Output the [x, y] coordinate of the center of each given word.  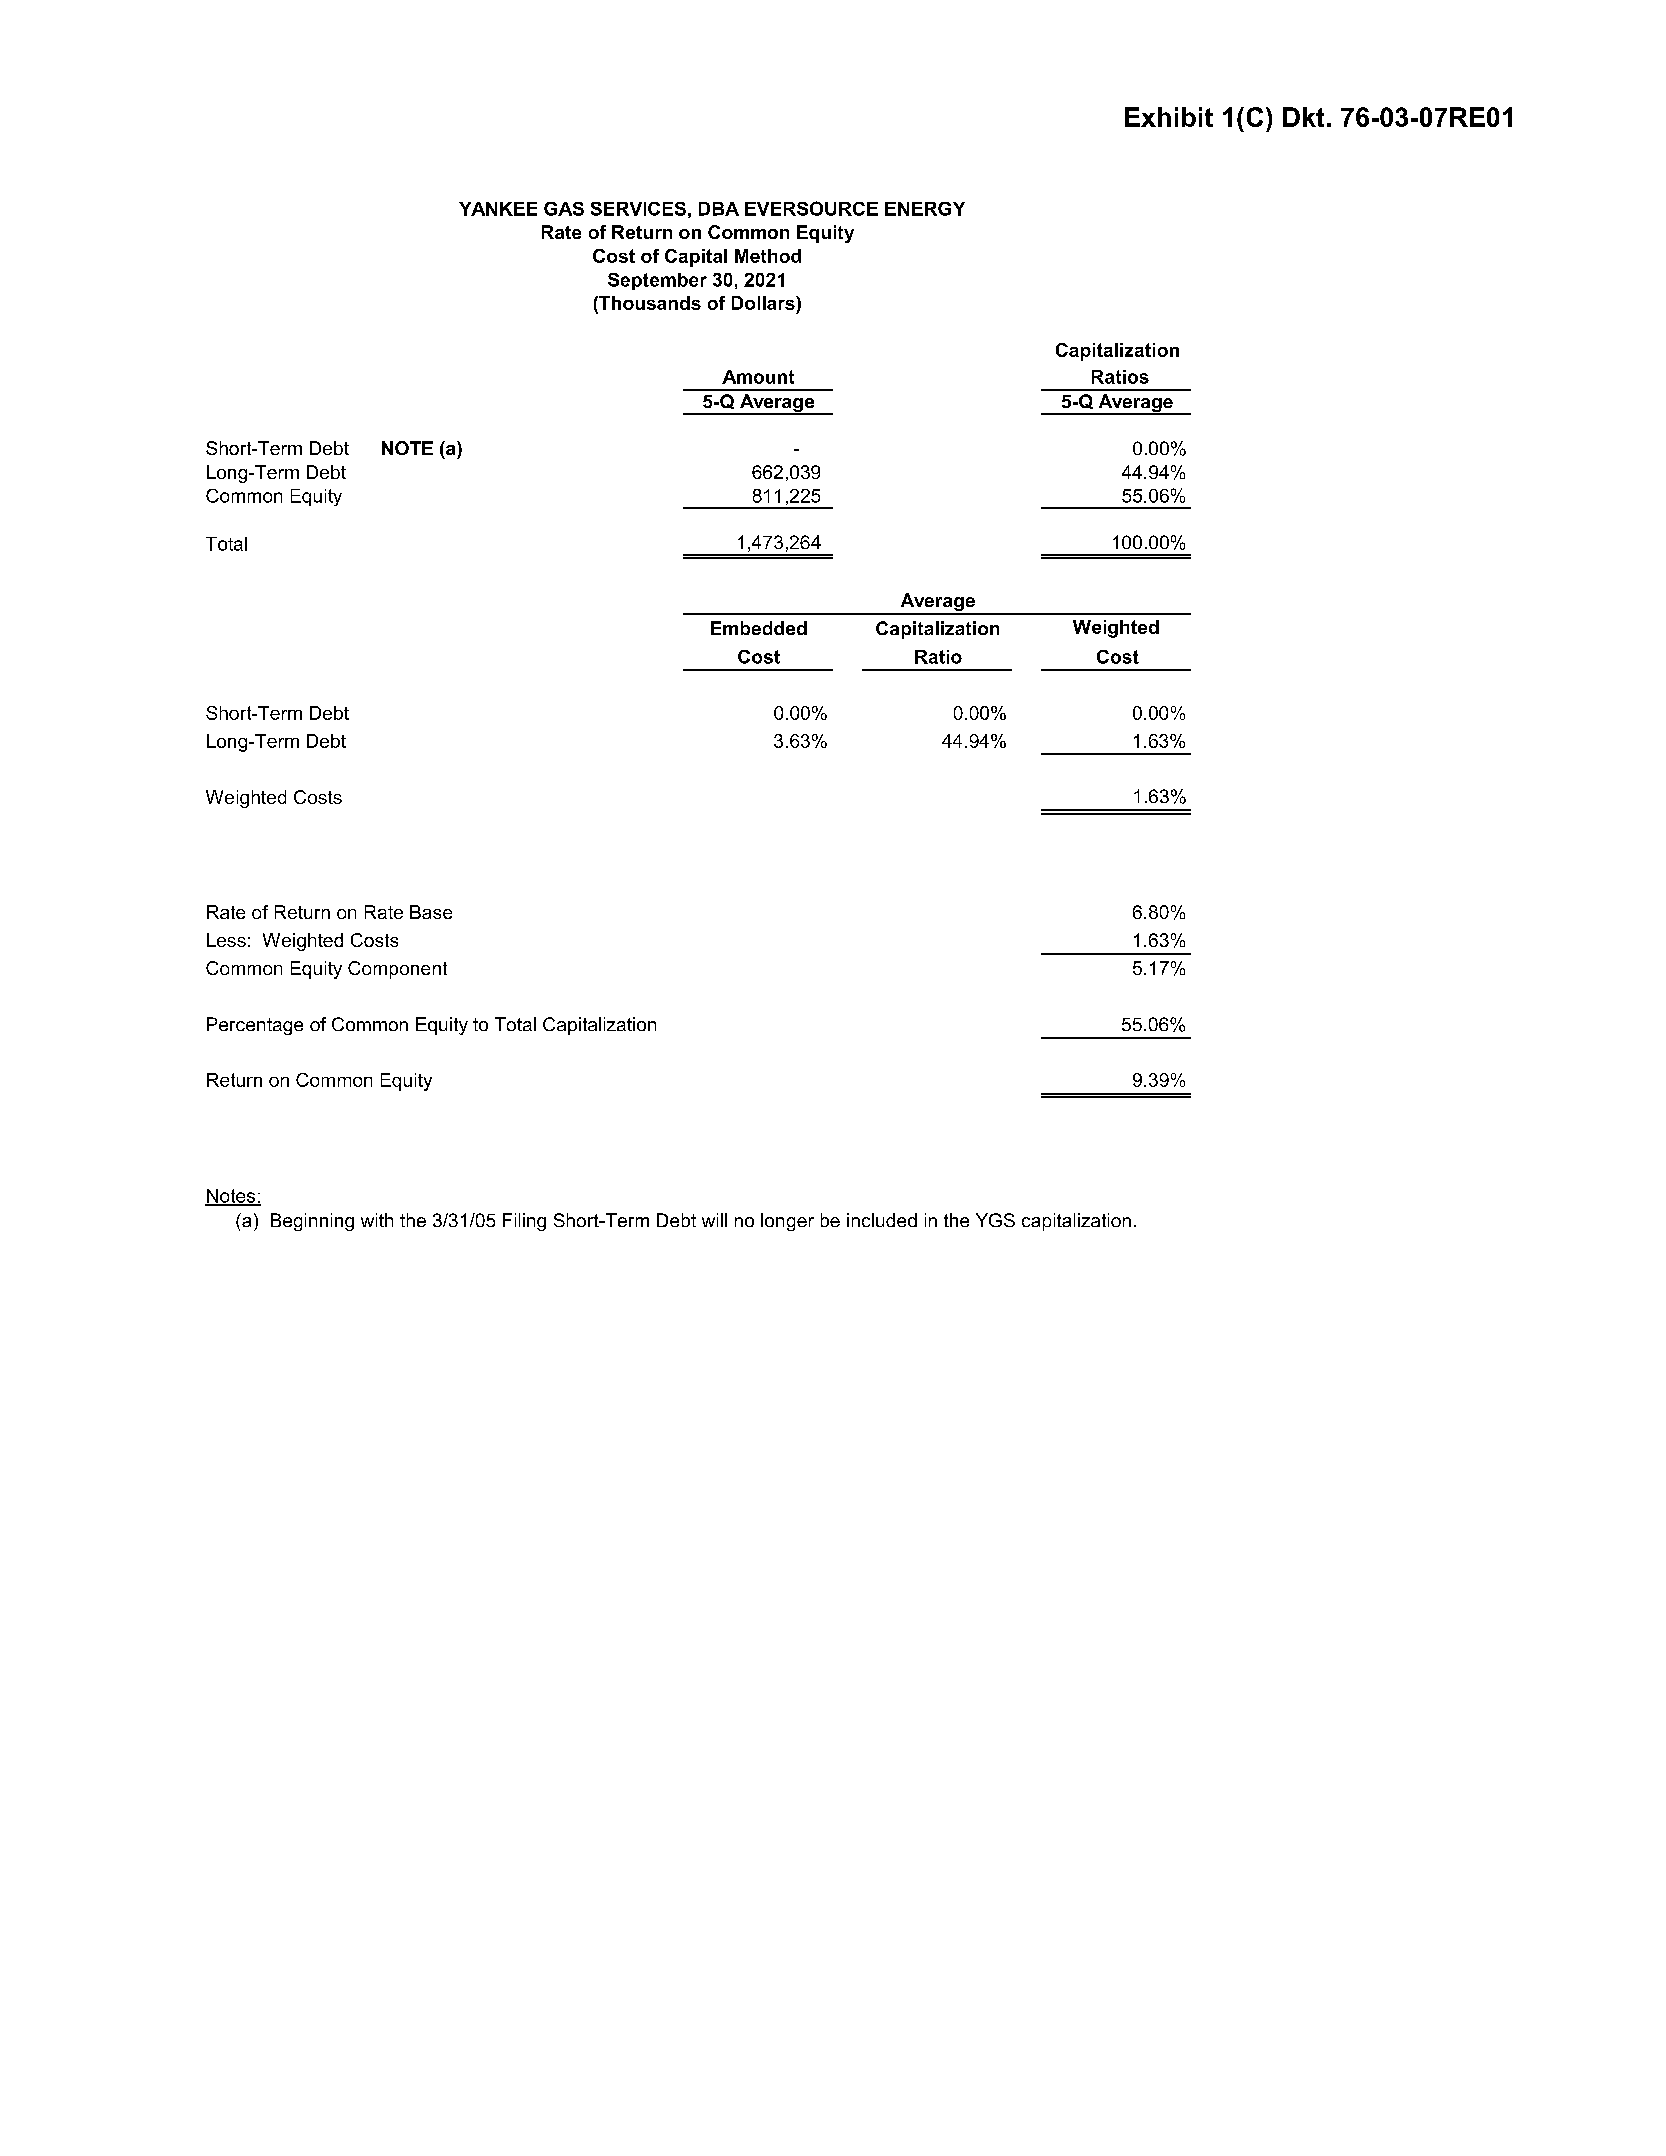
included [882, 1220]
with [377, 1220]
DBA [719, 209]
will [714, 1220]
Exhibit [1169, 117]
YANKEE [498, 209]
